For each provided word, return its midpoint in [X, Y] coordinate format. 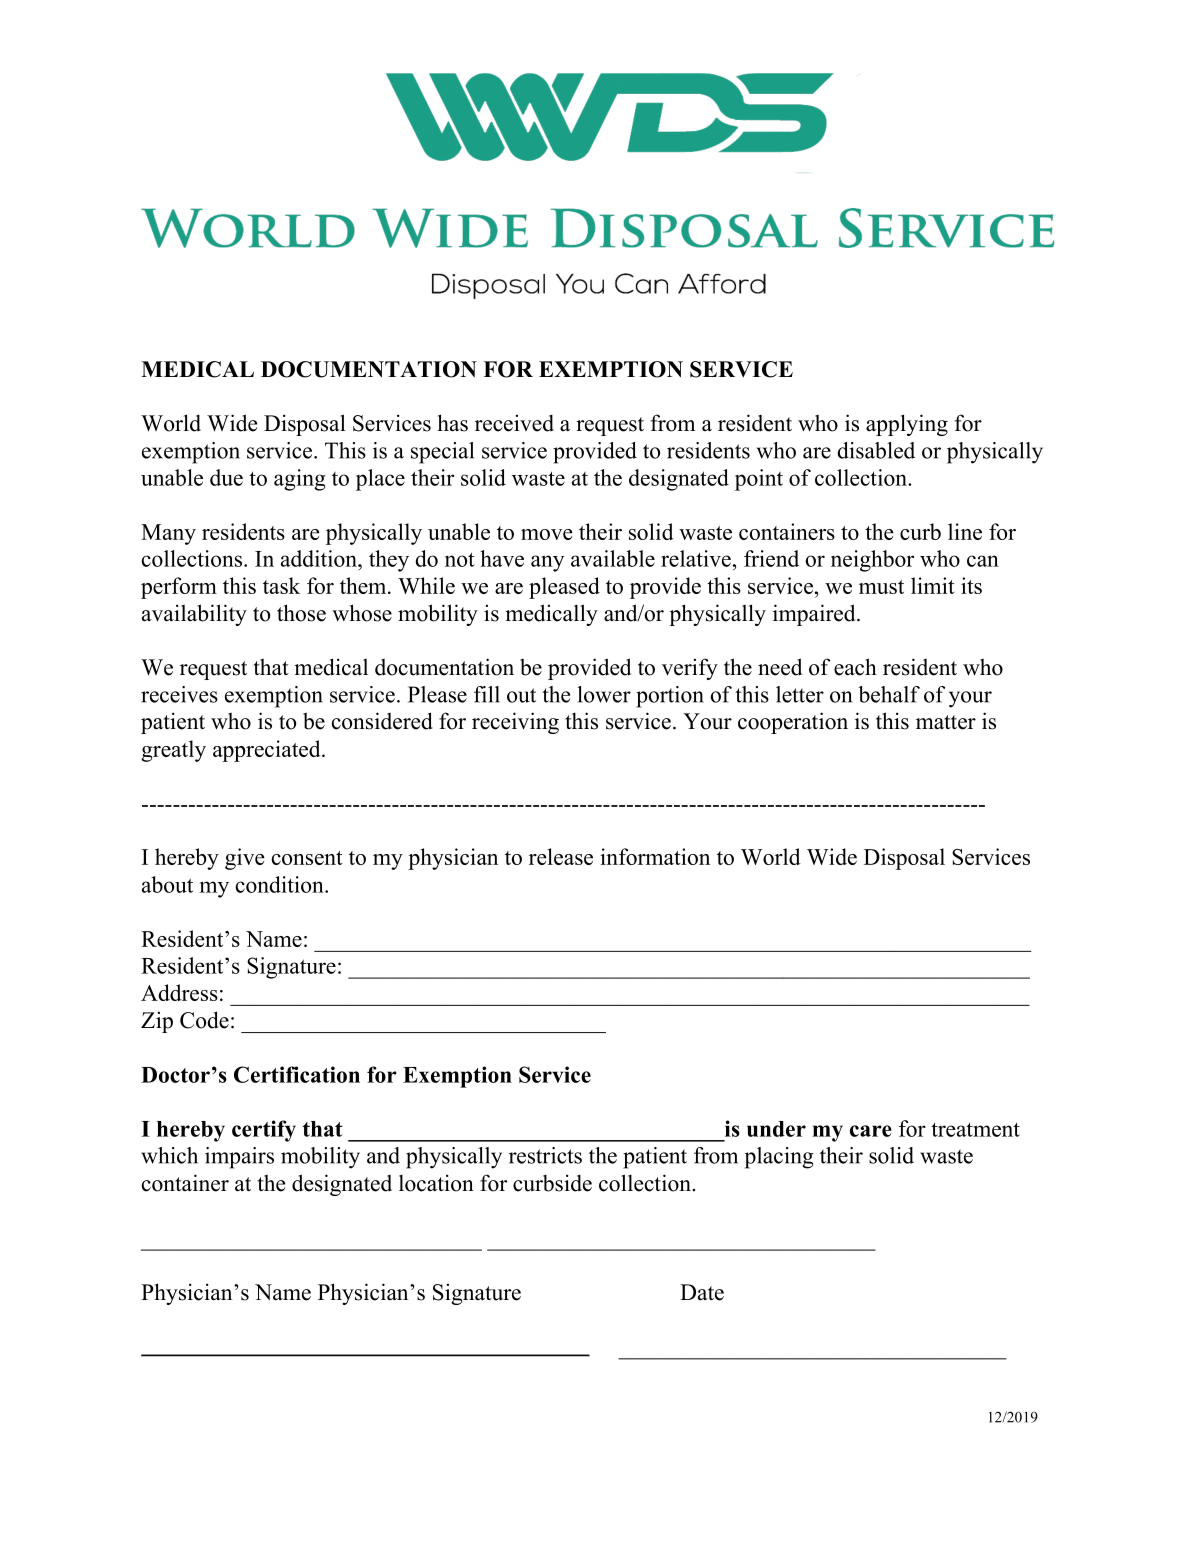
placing [779, 1158]
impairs [239, 1158]
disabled [876, 450]
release [561, 856]
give [245, 859]
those [301, 613]
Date [702, 1292]
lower [604, 694]
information [655, 856]
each [855, 667]
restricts [545, 1155]
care [871, 1131]
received [514, 423]
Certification [297, 1074]
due [226, 477]
